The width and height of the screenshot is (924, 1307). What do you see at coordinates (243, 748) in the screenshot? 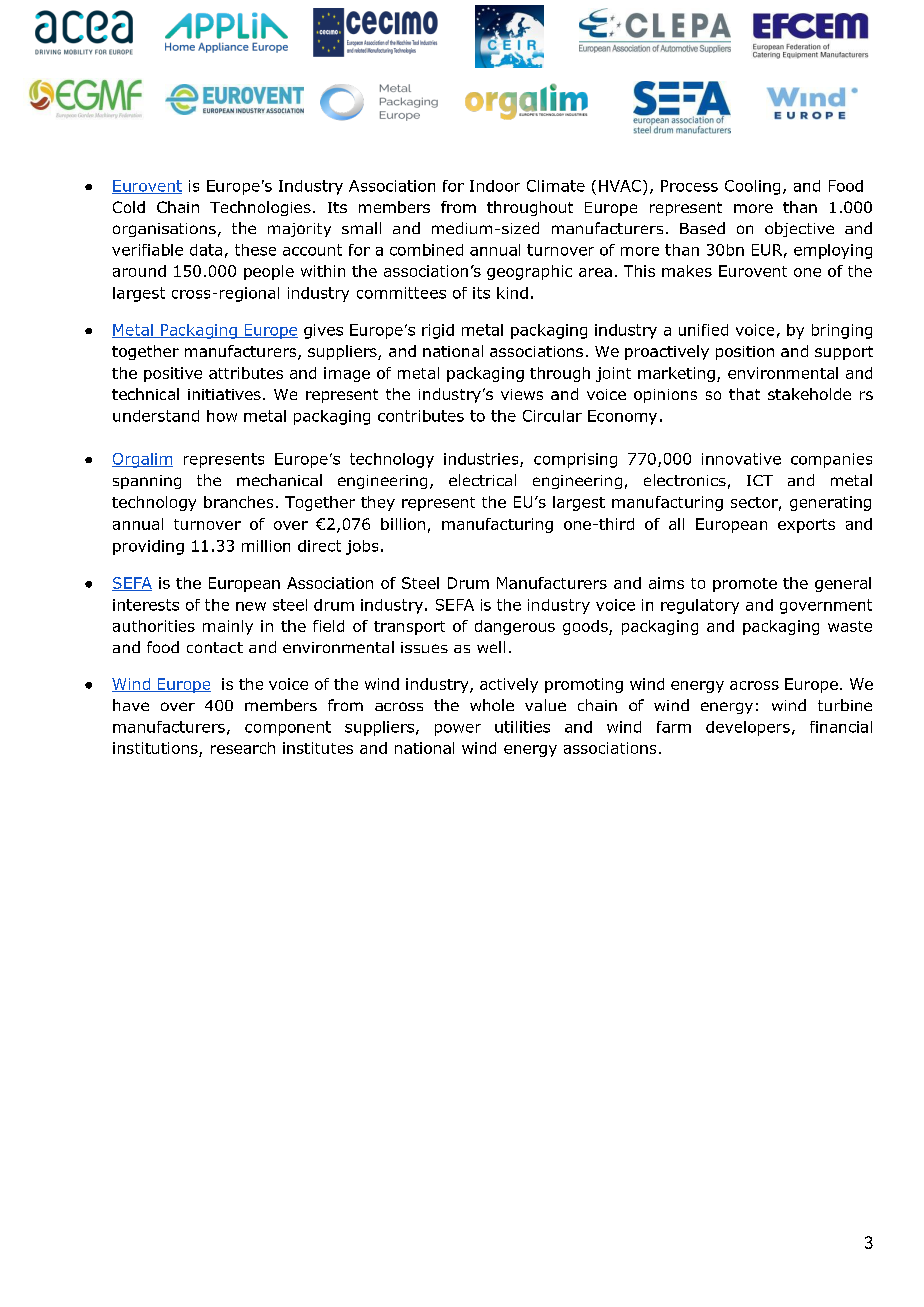
I see `research` at bounding box center [243, 748].
